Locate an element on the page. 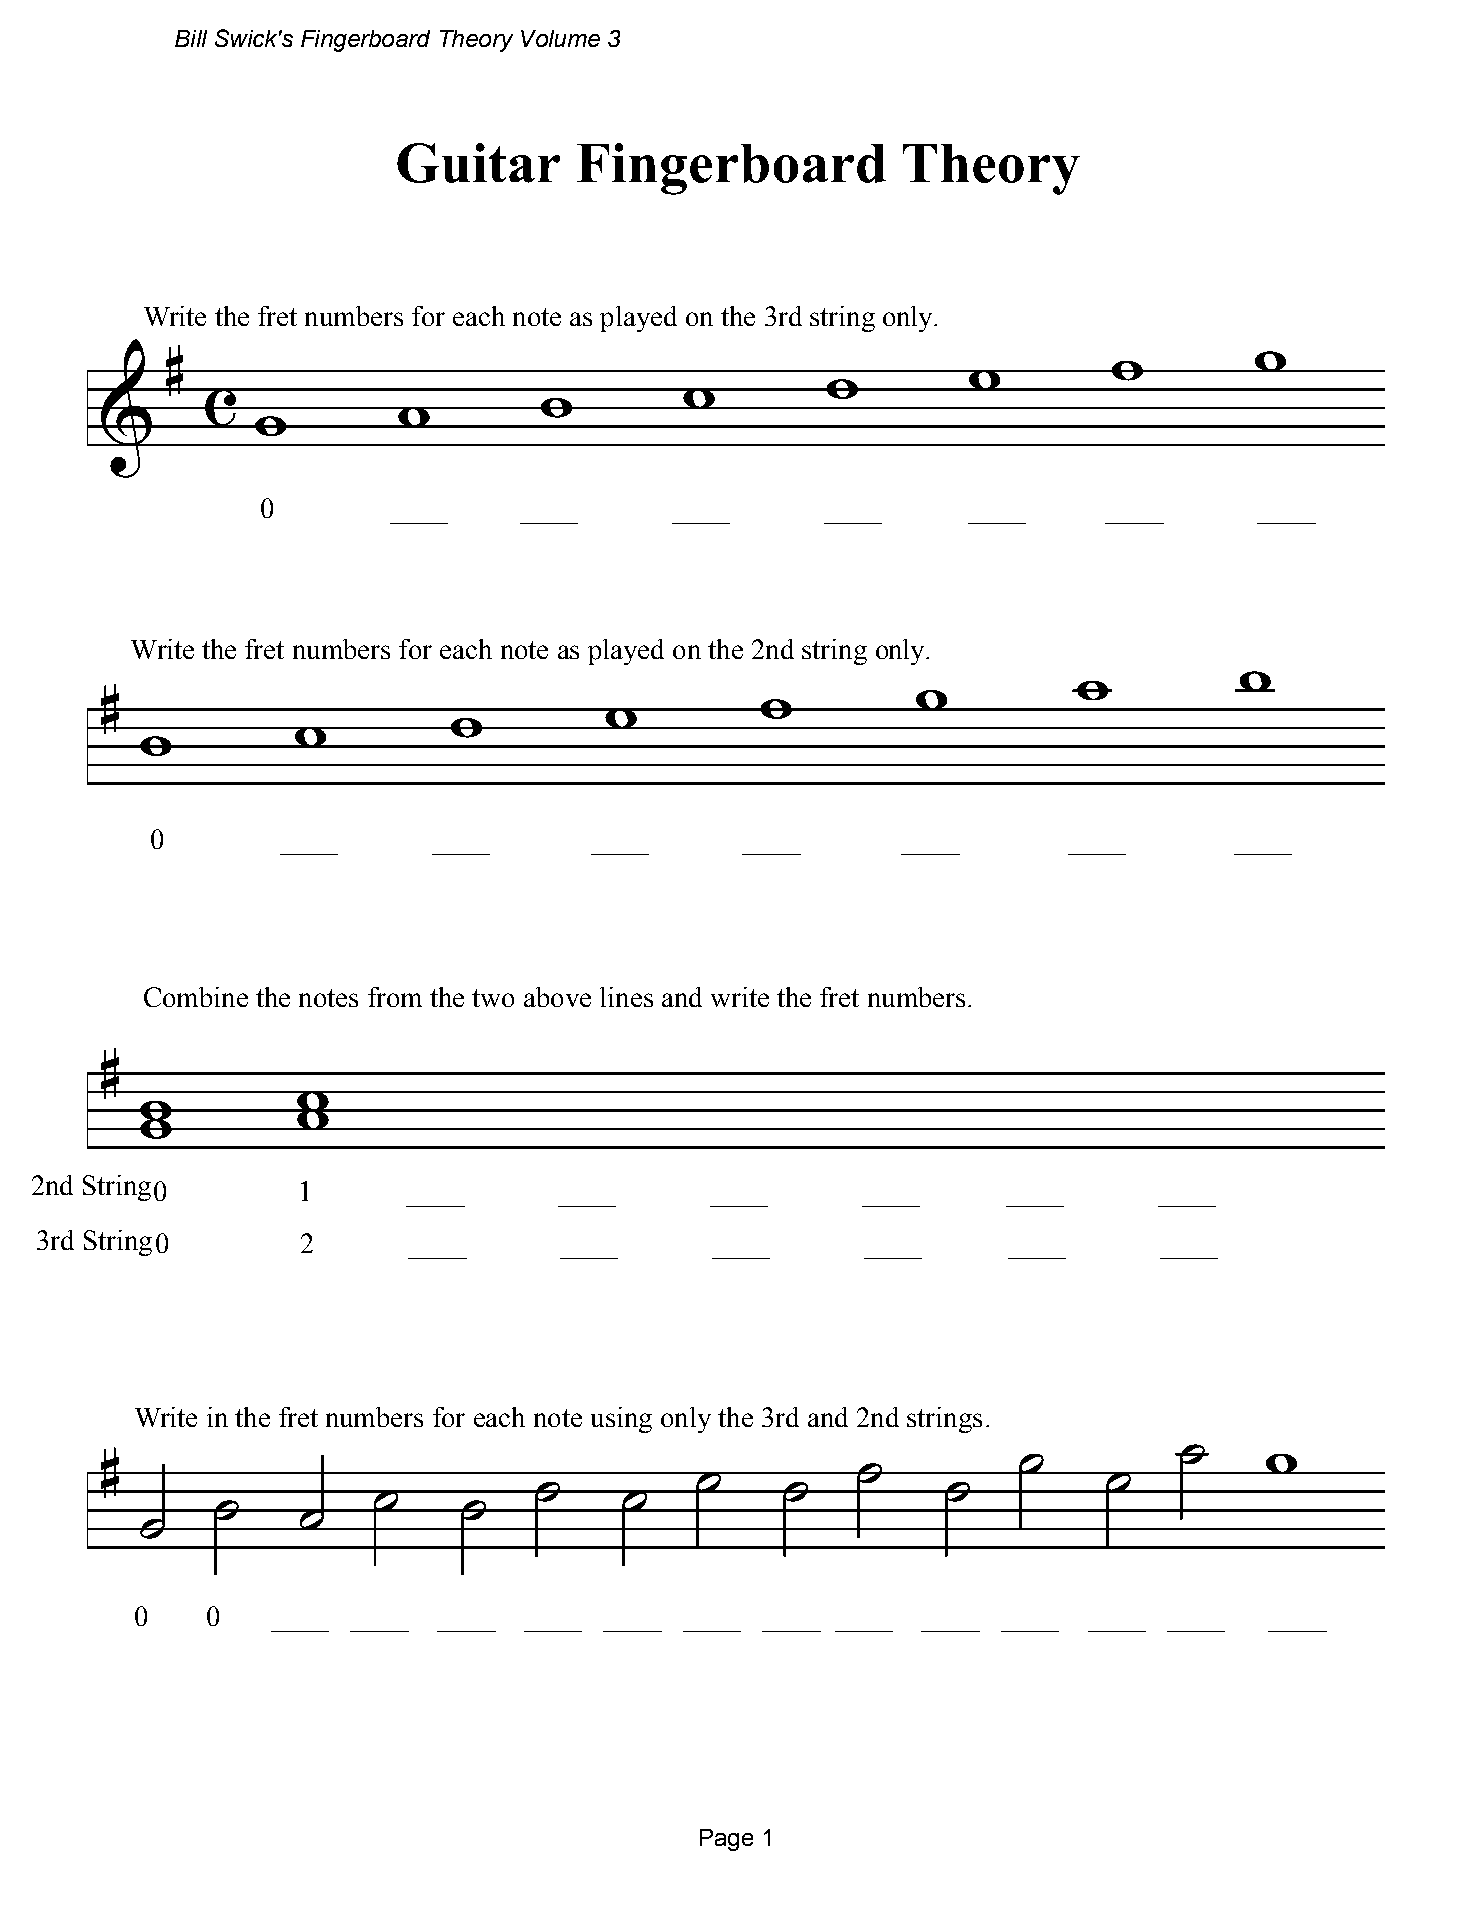  two is located at coordinates (493, 998).
